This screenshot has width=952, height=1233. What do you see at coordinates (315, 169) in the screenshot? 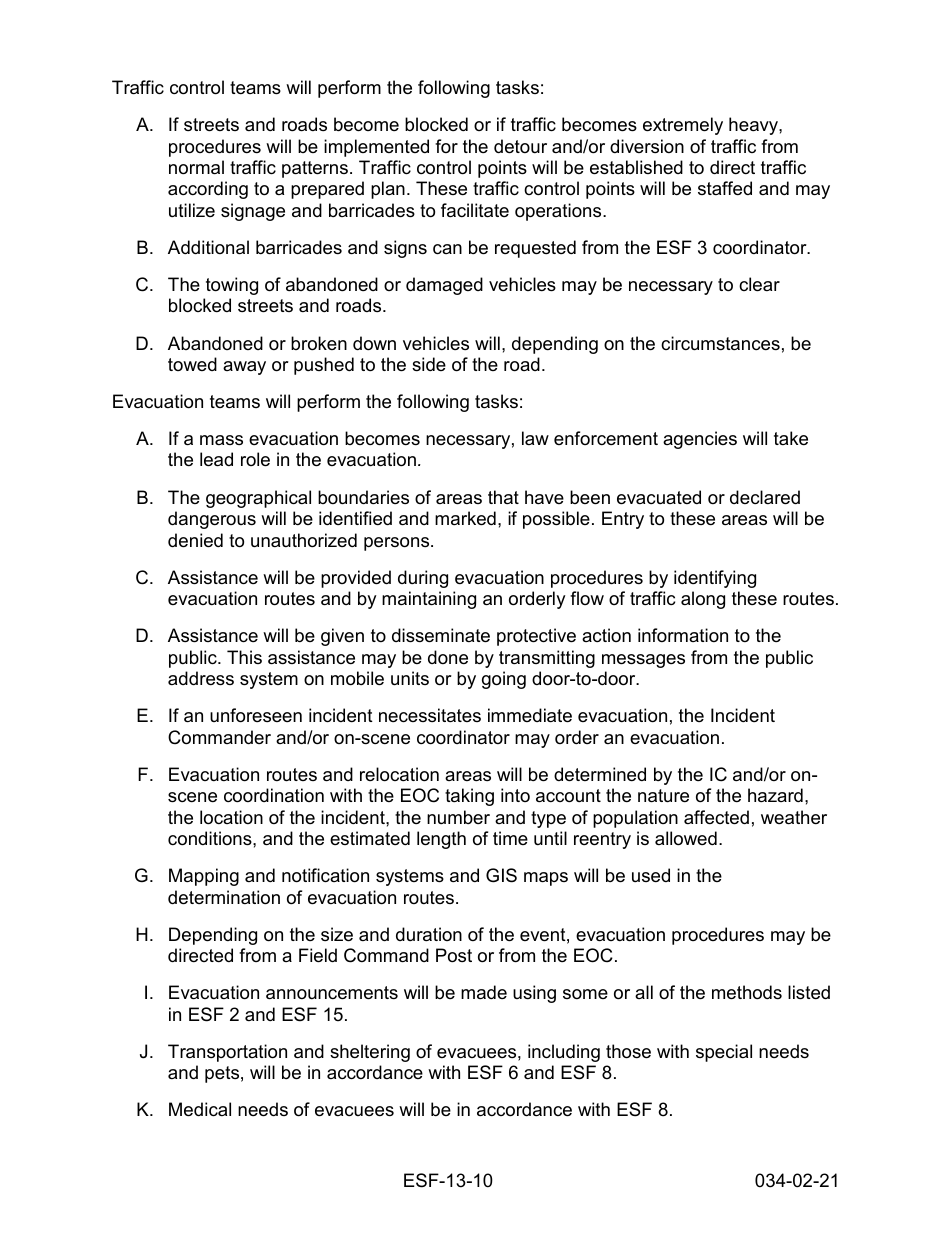
I see `patterns` at bounding box center [315, 169].
